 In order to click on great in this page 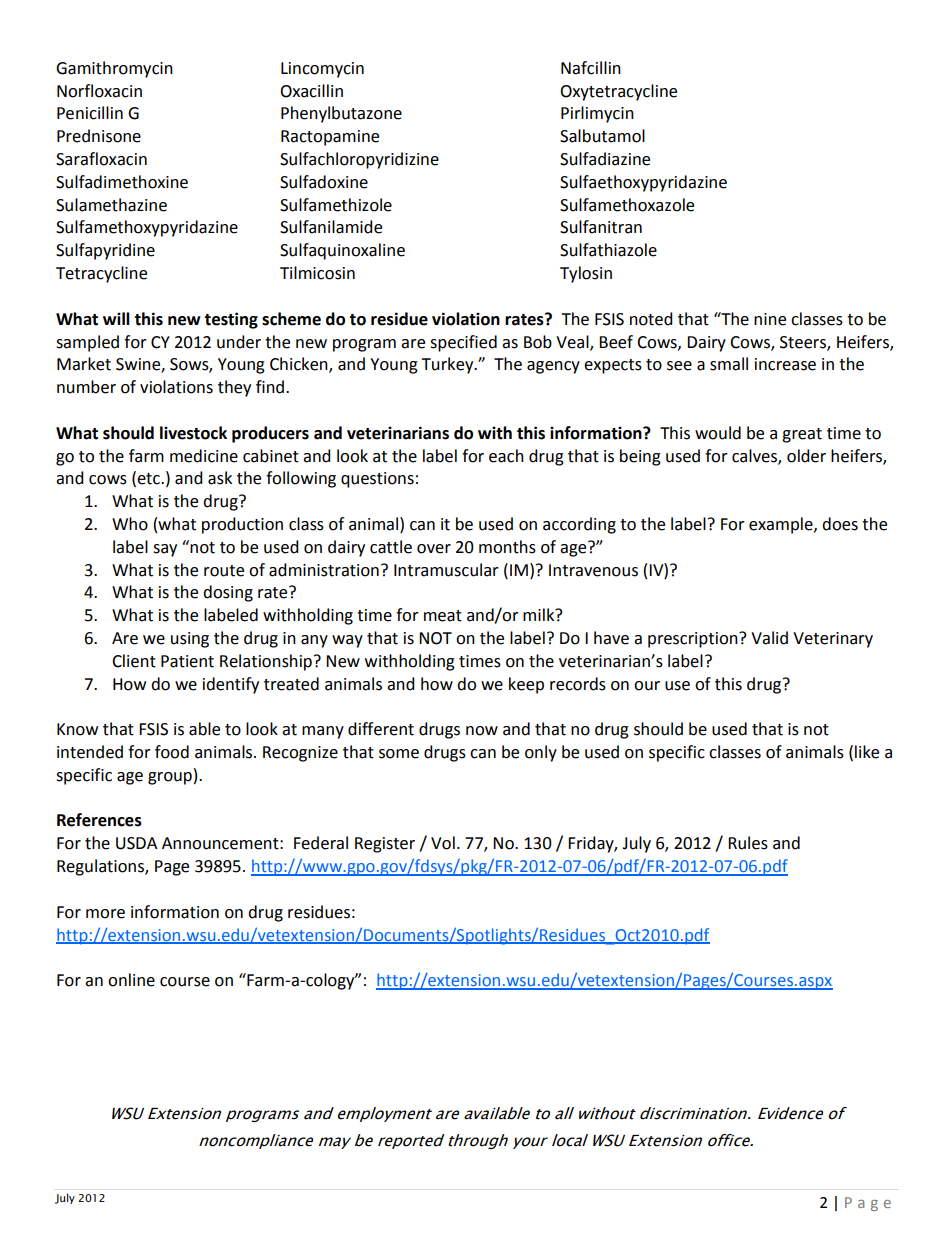, I will do `click(802, 435)`.
